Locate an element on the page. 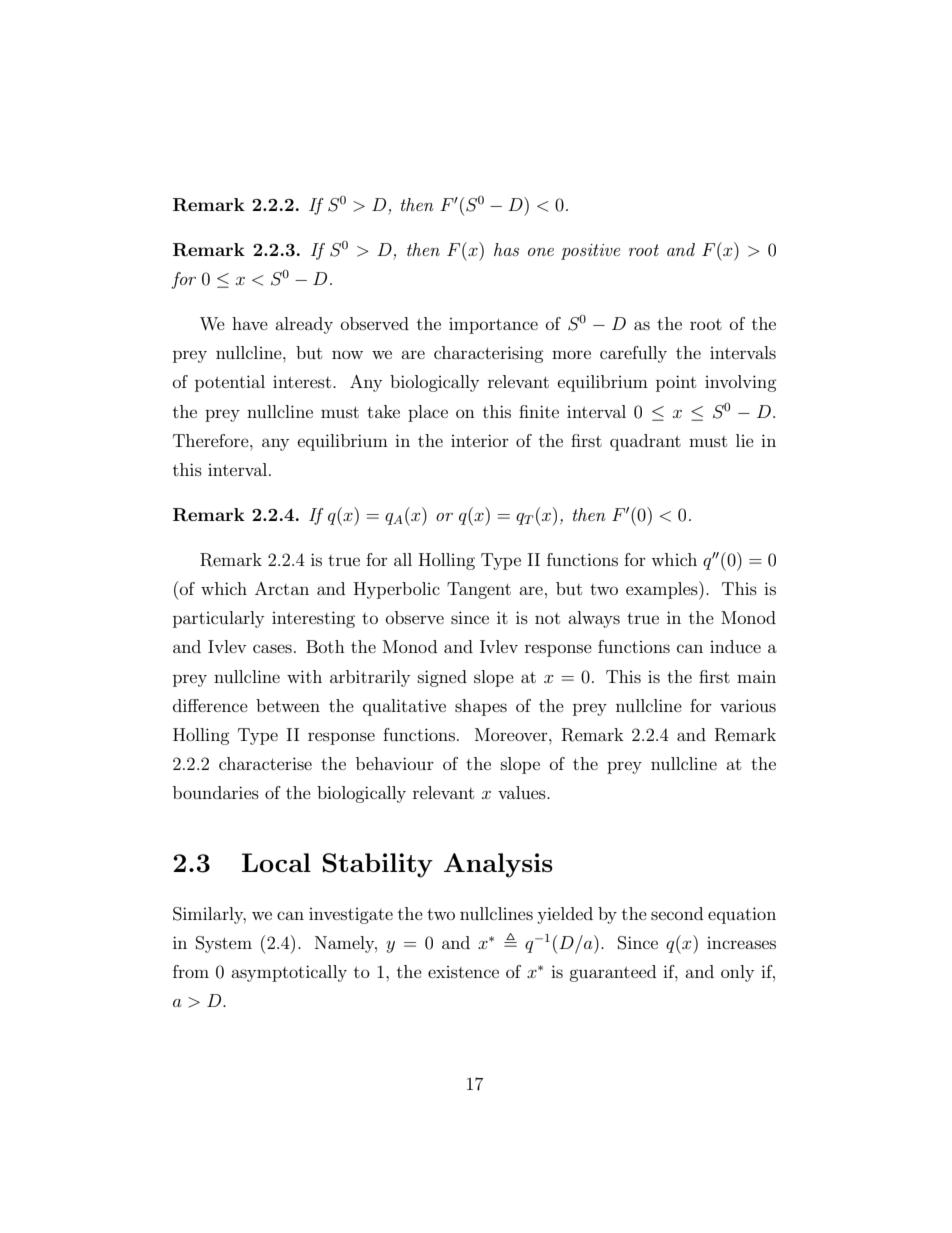 Image resolution: width=952 pixels, height=1233 pixels. System is located at coordinates (224, 944).
